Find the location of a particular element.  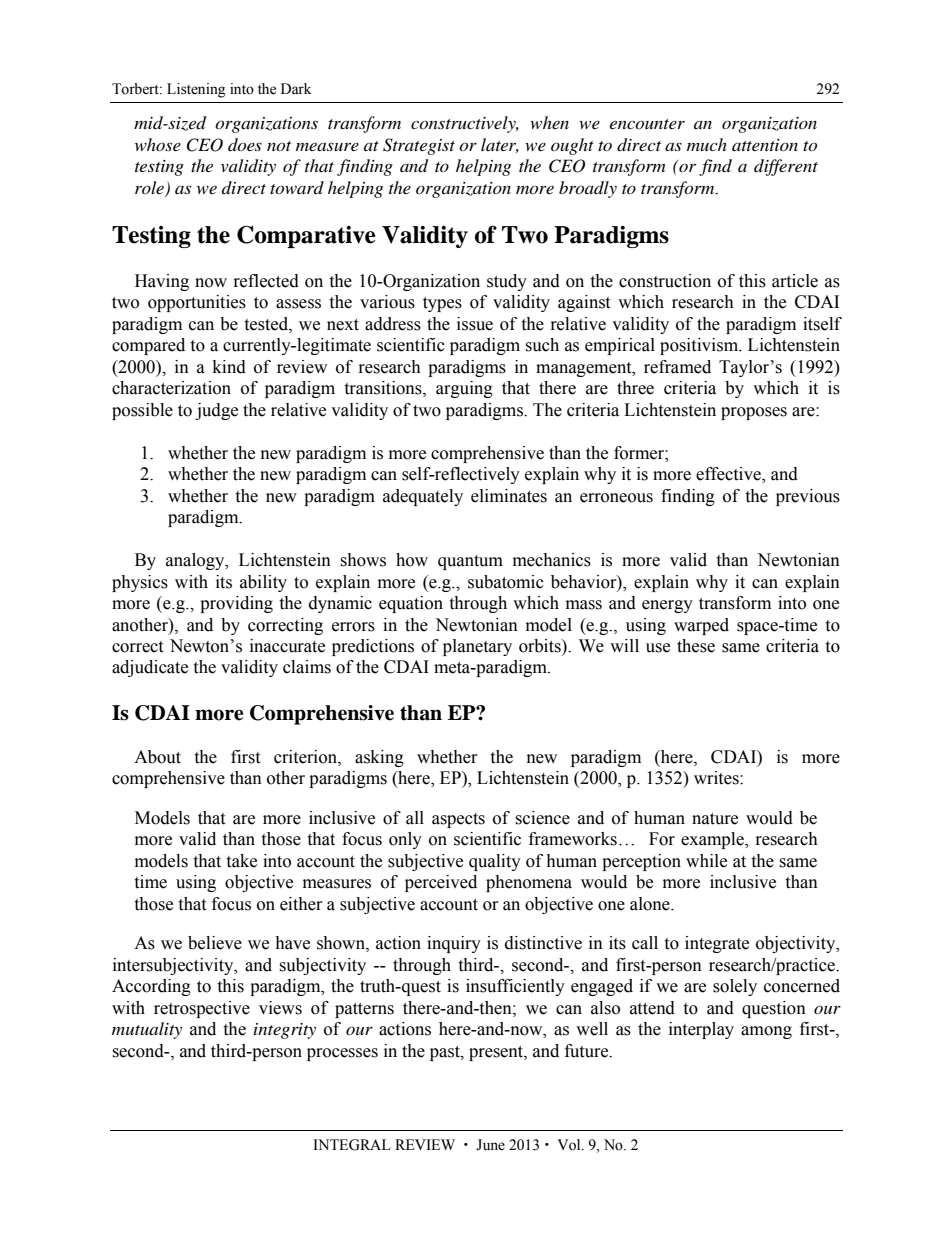

later is located at coordinates (500, 145).
